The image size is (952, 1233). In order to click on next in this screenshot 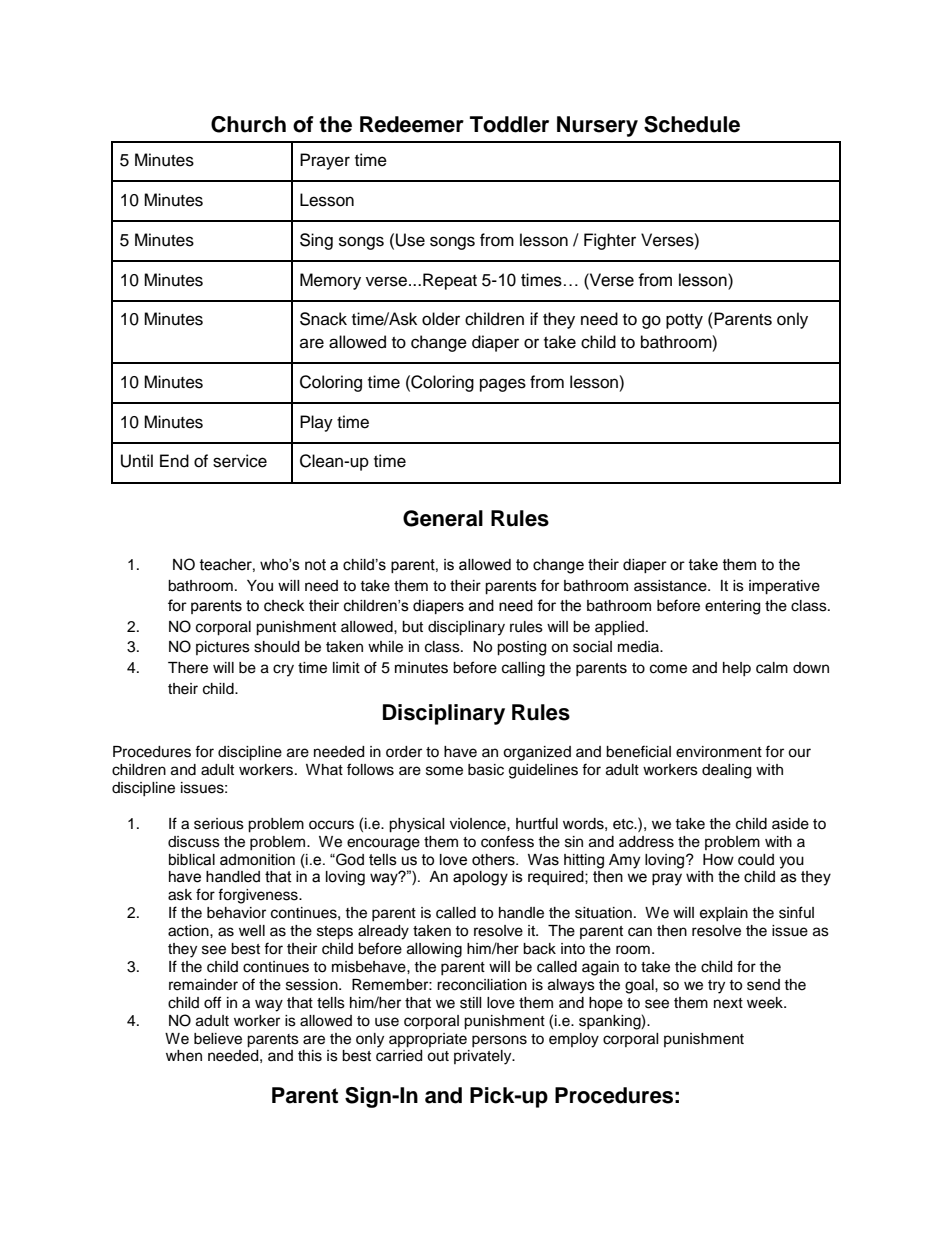, I will do `click(728, 1003)`.
